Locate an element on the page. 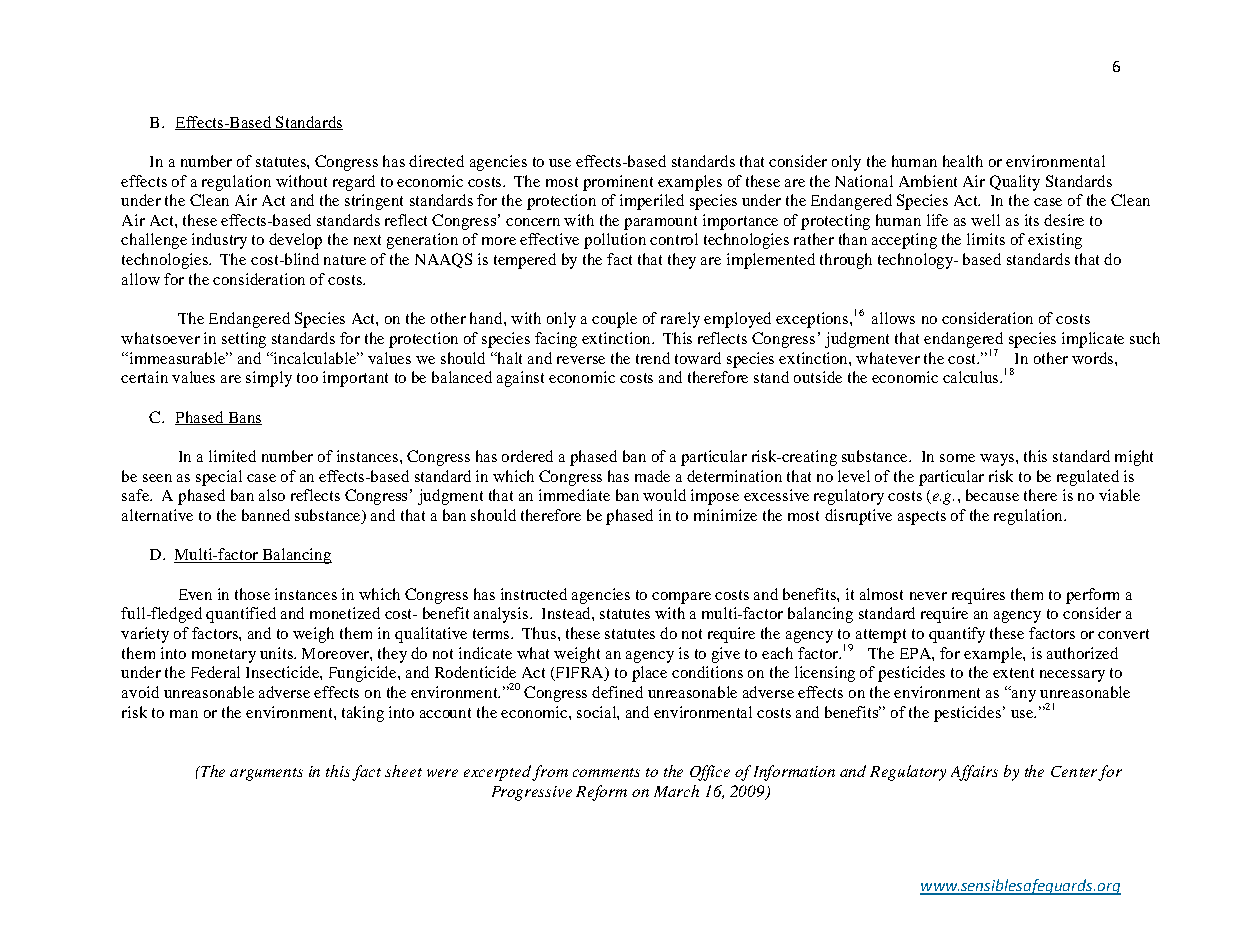  compare is located at coordinates (681, 598).
